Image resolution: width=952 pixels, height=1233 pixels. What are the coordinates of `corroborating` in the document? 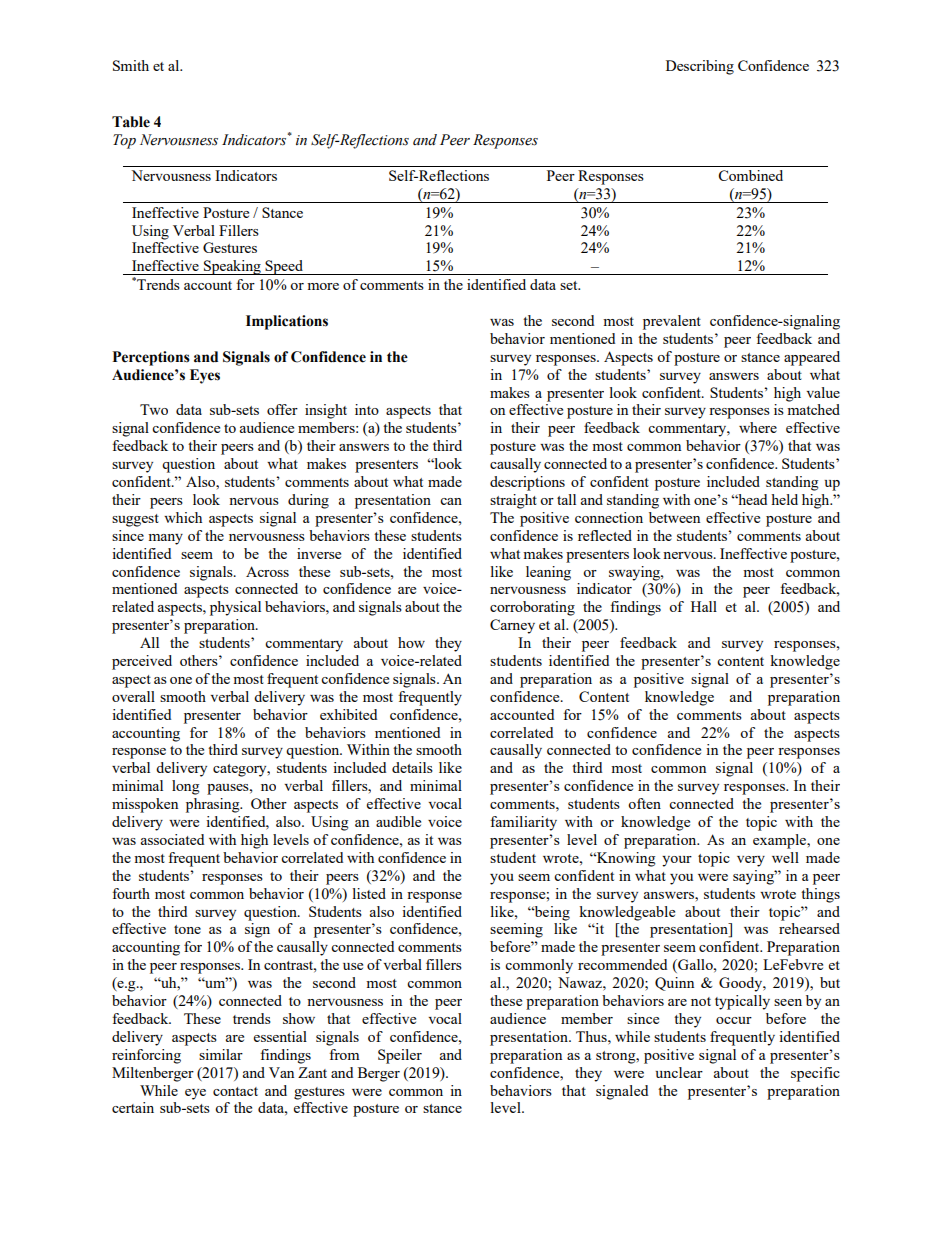 It's located at (532, 608).
